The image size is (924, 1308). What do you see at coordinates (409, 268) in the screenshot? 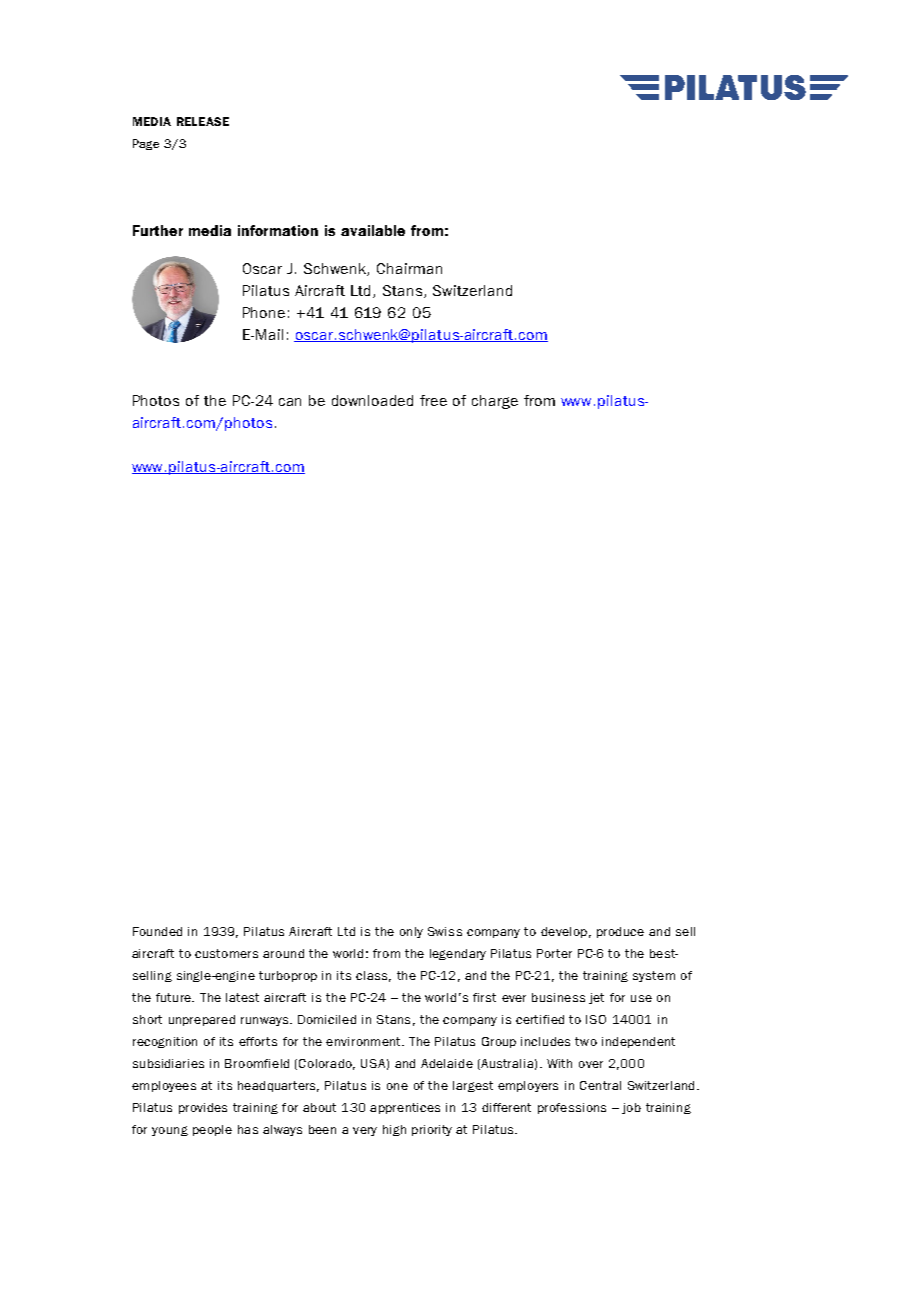
I see `Chairman` at bounding box center [409, 268].
